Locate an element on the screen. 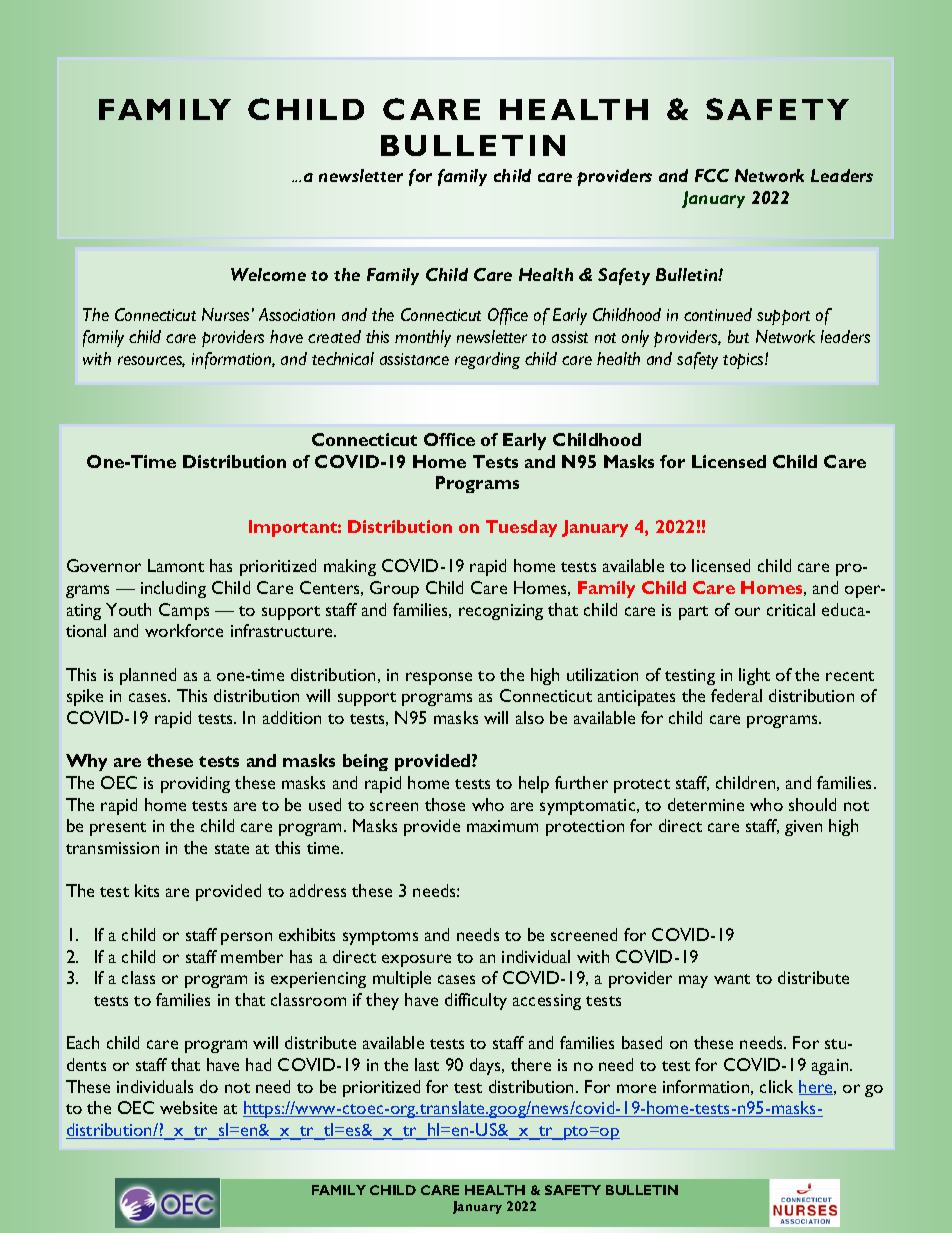  critical is located at coordinates (791, 609).
